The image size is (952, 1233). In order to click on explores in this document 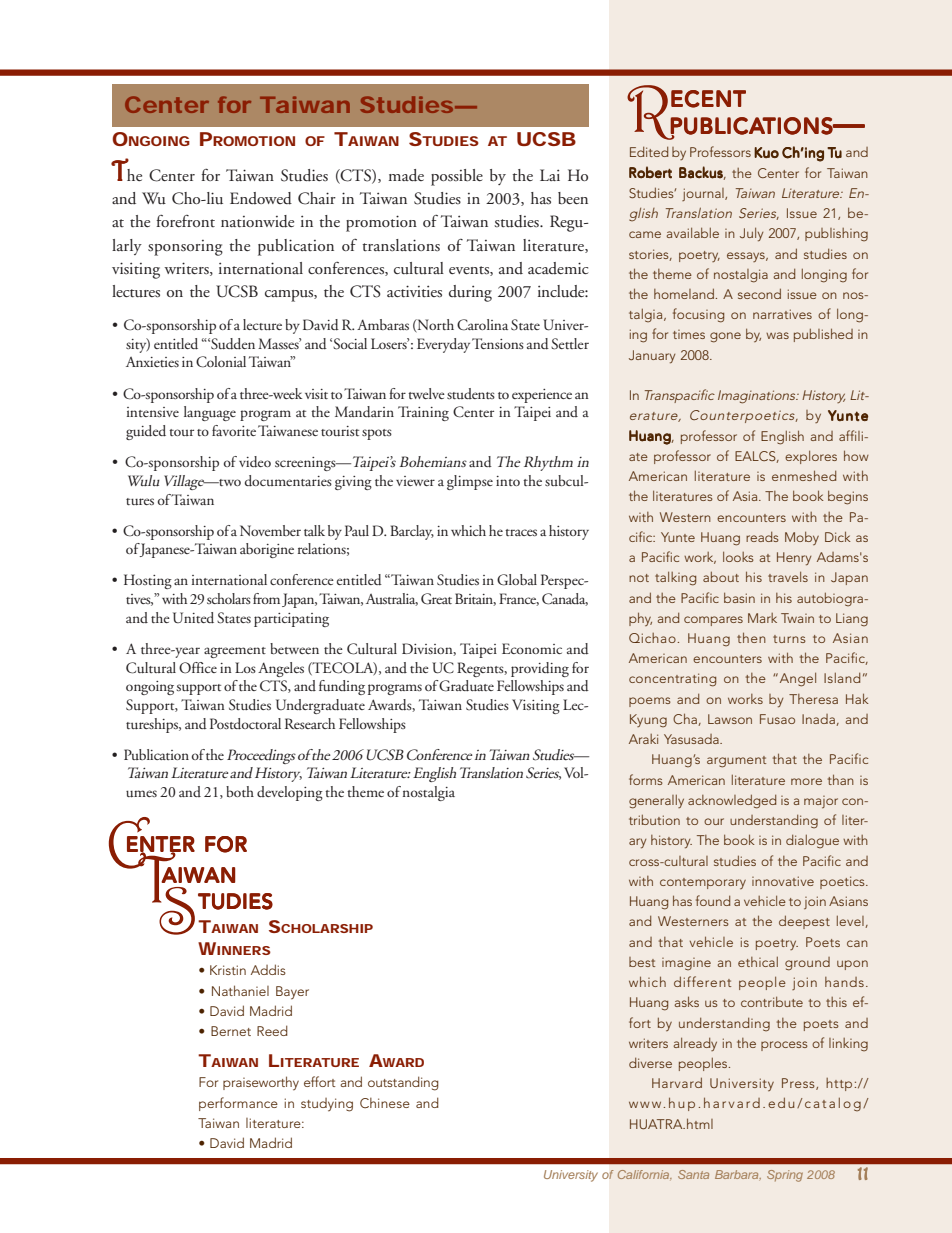, I will do `click(811, 457)`.
